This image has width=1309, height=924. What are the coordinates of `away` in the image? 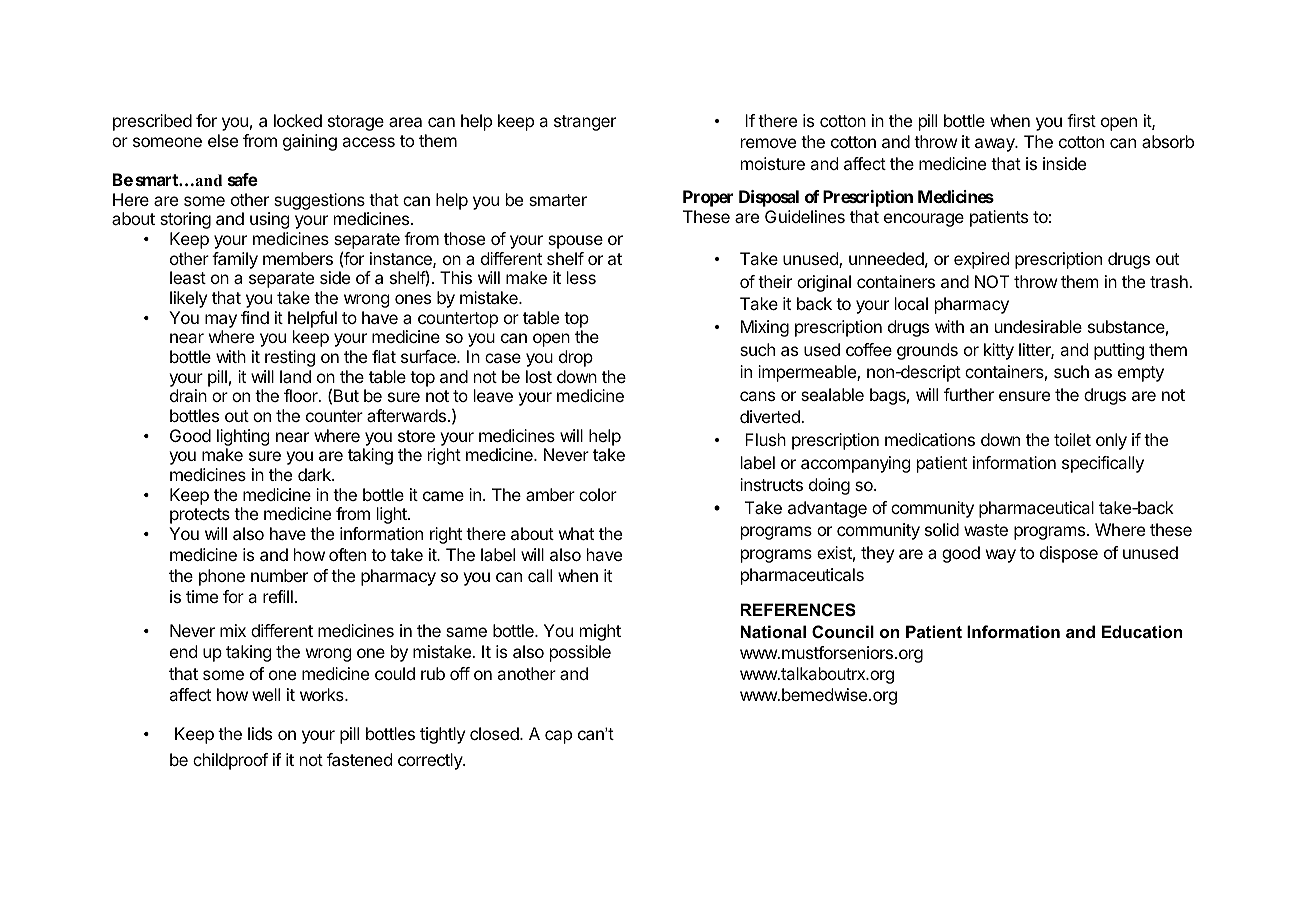 It's located at (996, 145).
